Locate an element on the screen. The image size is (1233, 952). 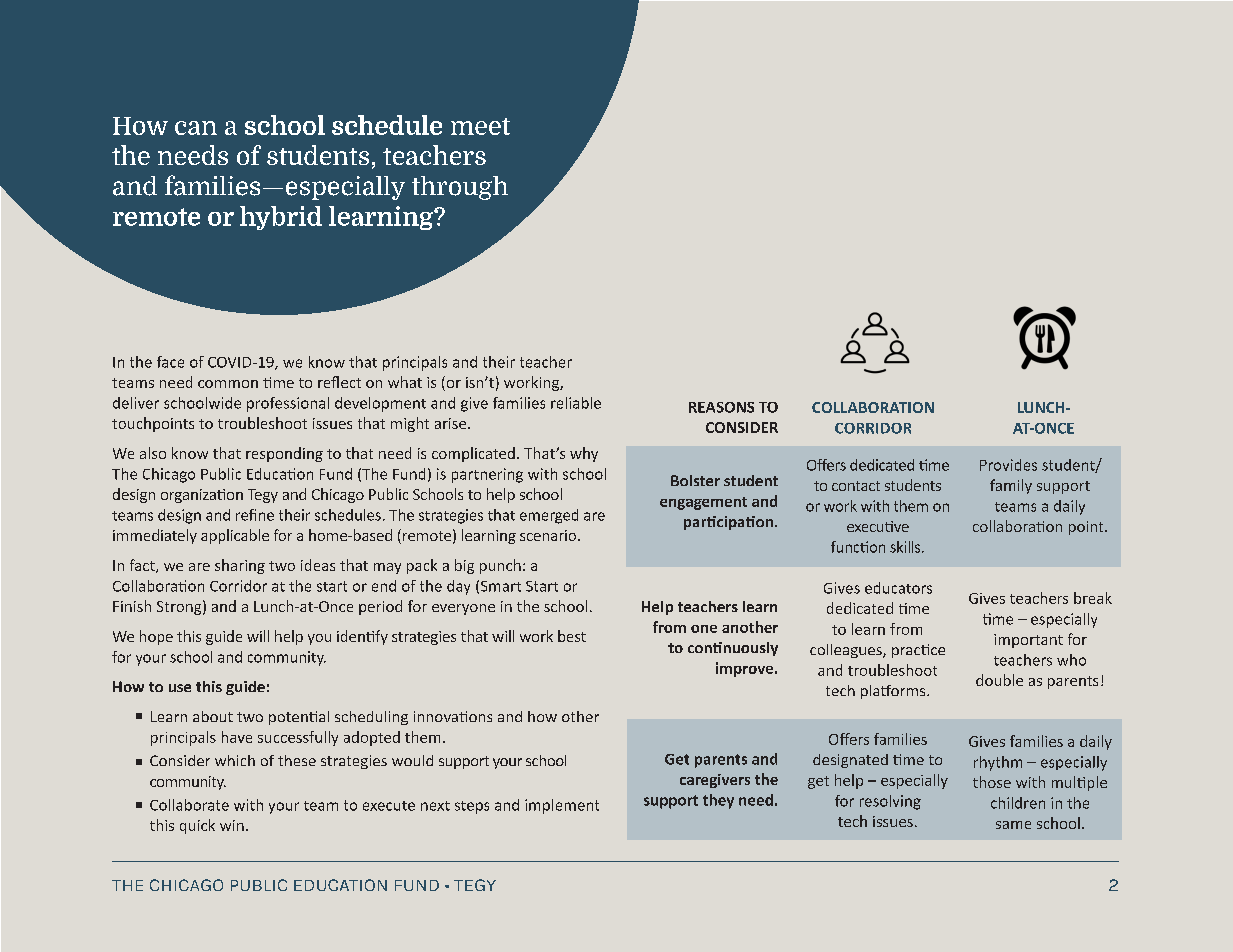
organization is located at coordinates (202, 496).
